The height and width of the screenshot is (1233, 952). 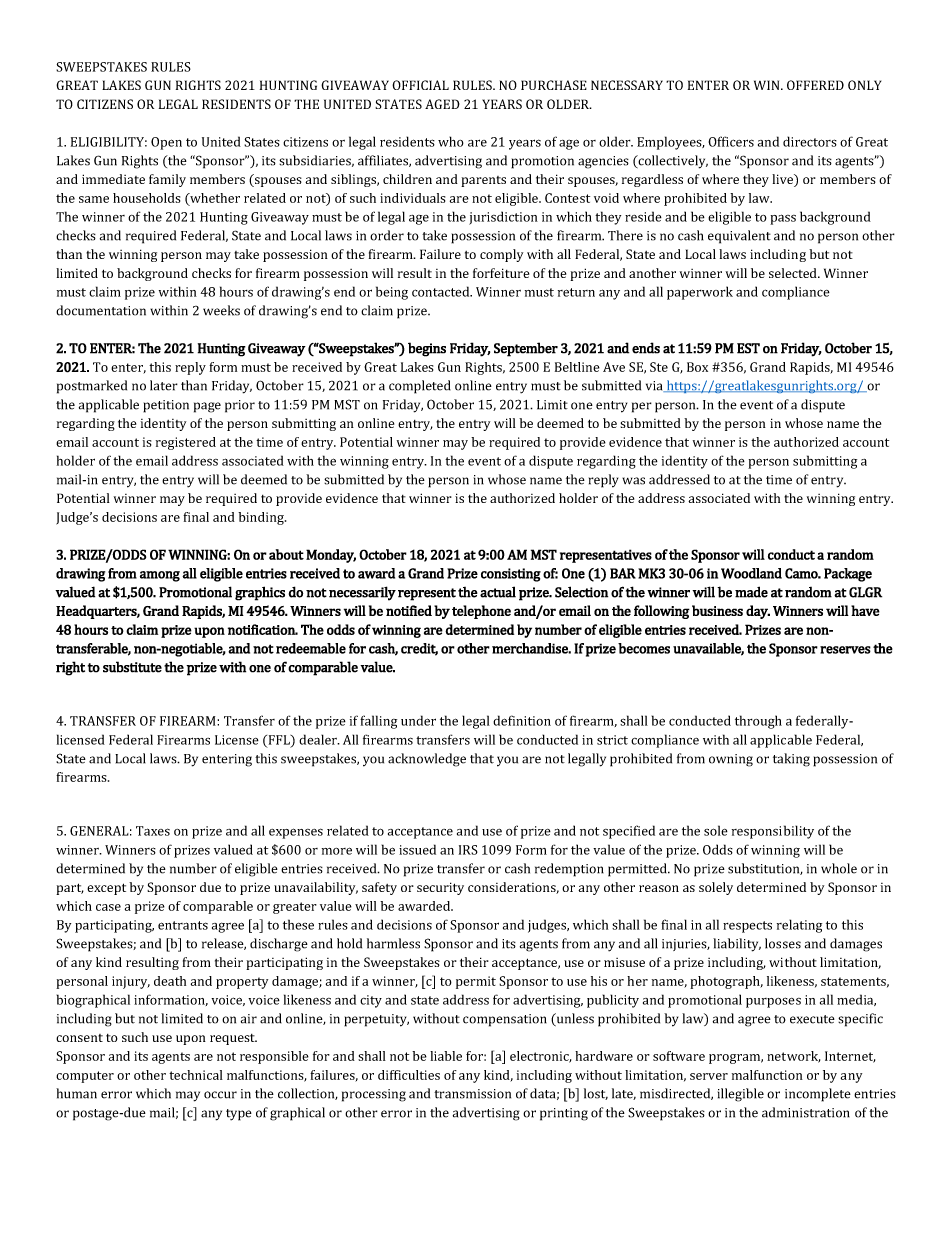 I want to click on Open, so click(x=166, y=143).
